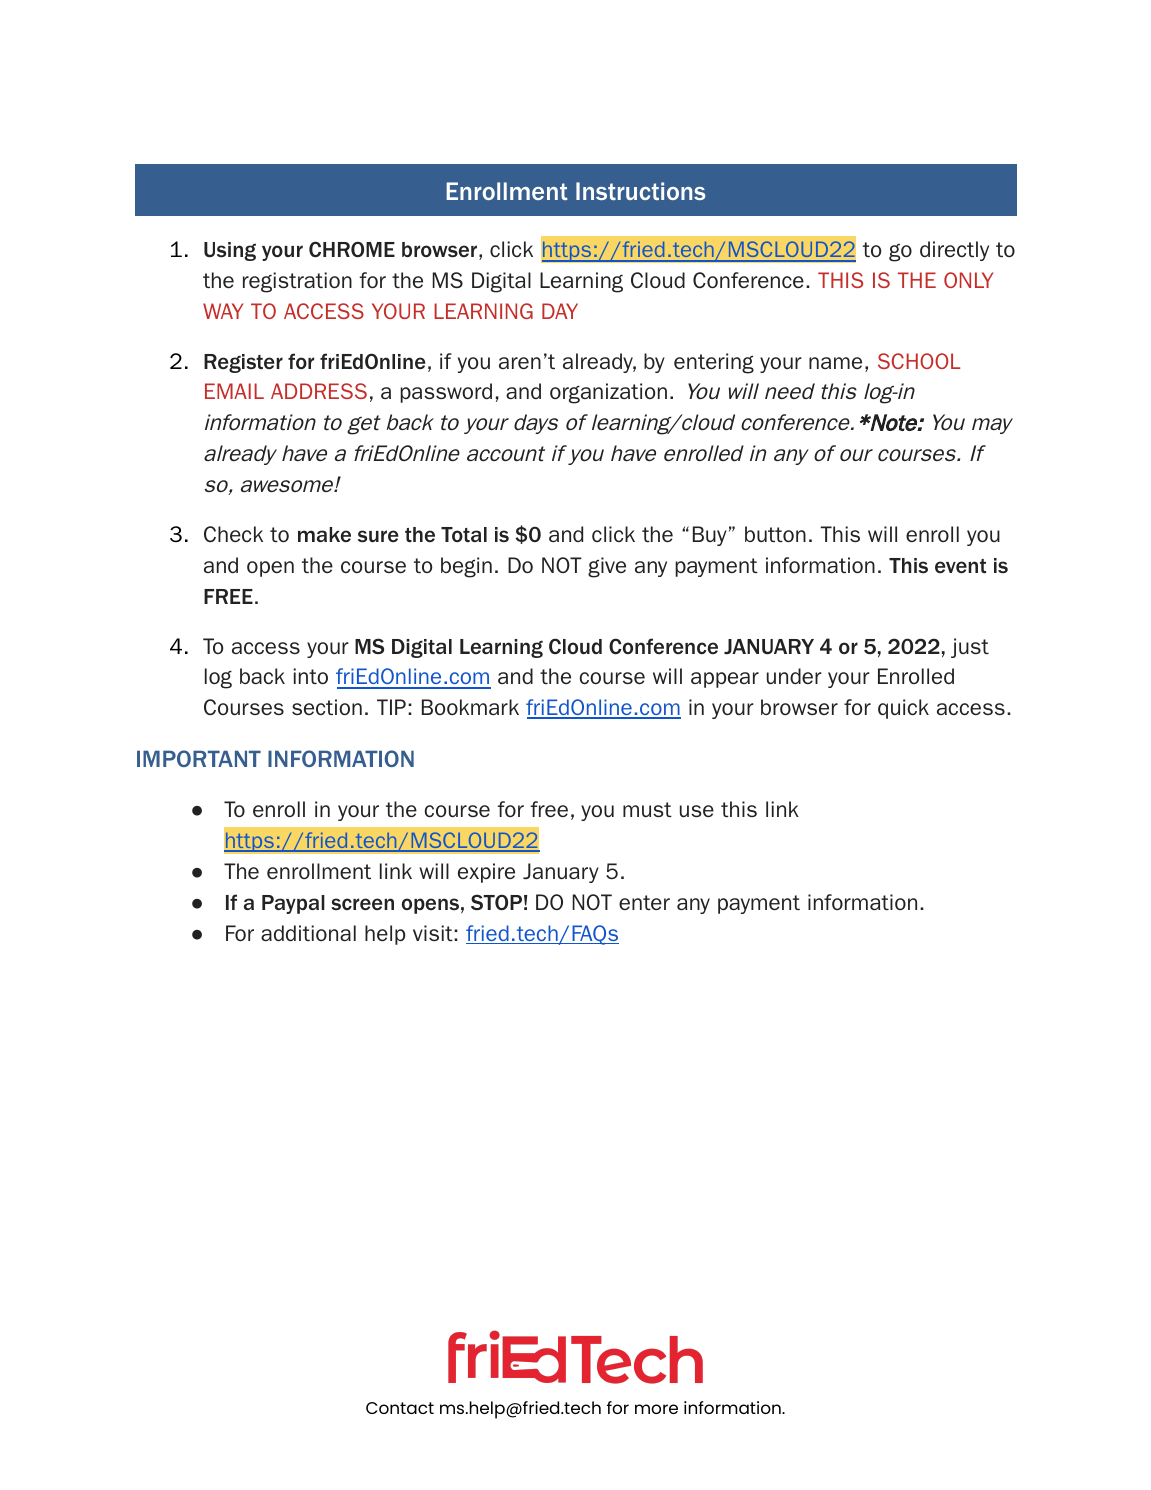 The height and width of the screenshot is (1490, 1151). Describe the element at coordinates (656, 1409) in the screenshot. I see `more` at that location.
